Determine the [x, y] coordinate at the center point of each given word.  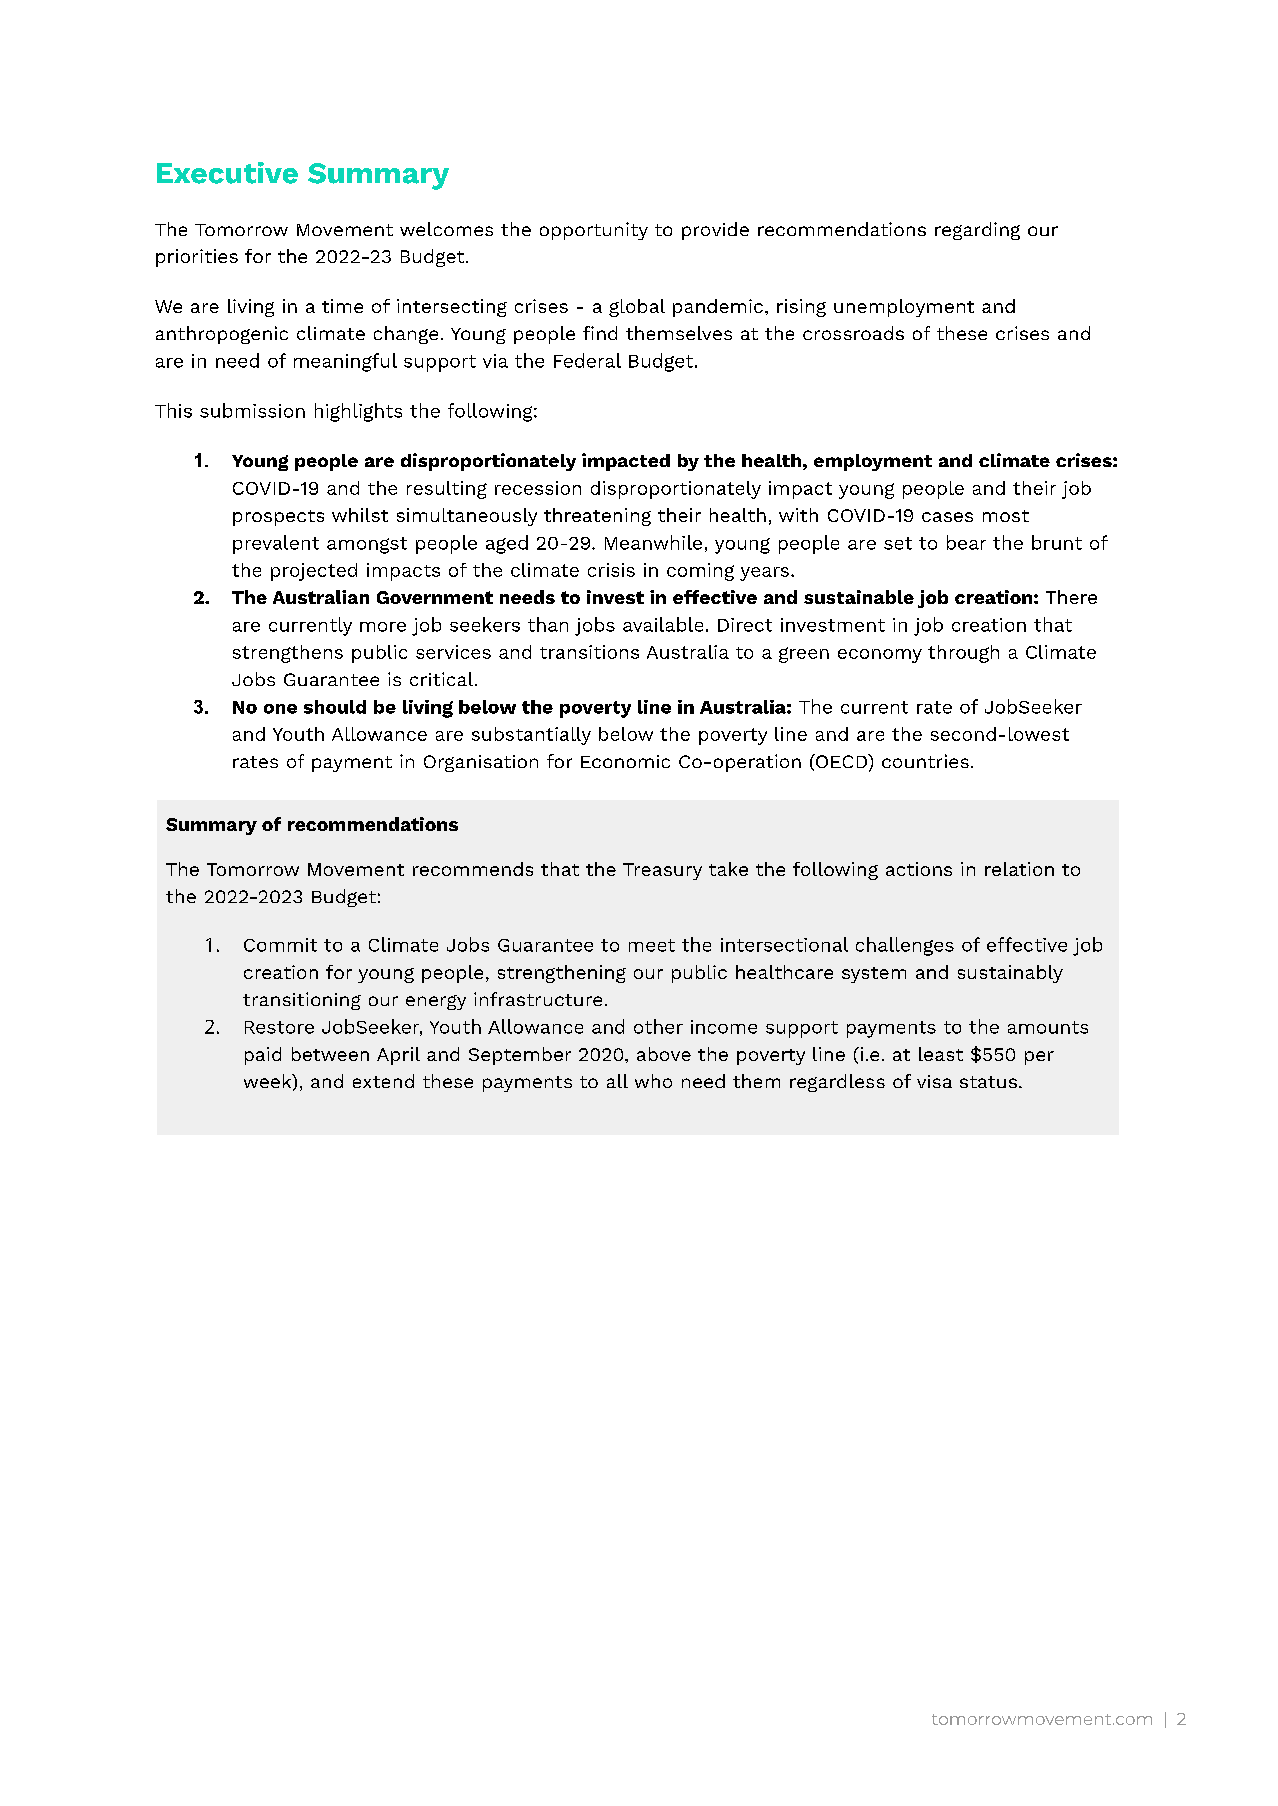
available [663, 624]
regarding [977, 231]
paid [263, 1056]
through [963, 654]
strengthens [288, 654]
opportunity [594, 231]
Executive [227, 173]
